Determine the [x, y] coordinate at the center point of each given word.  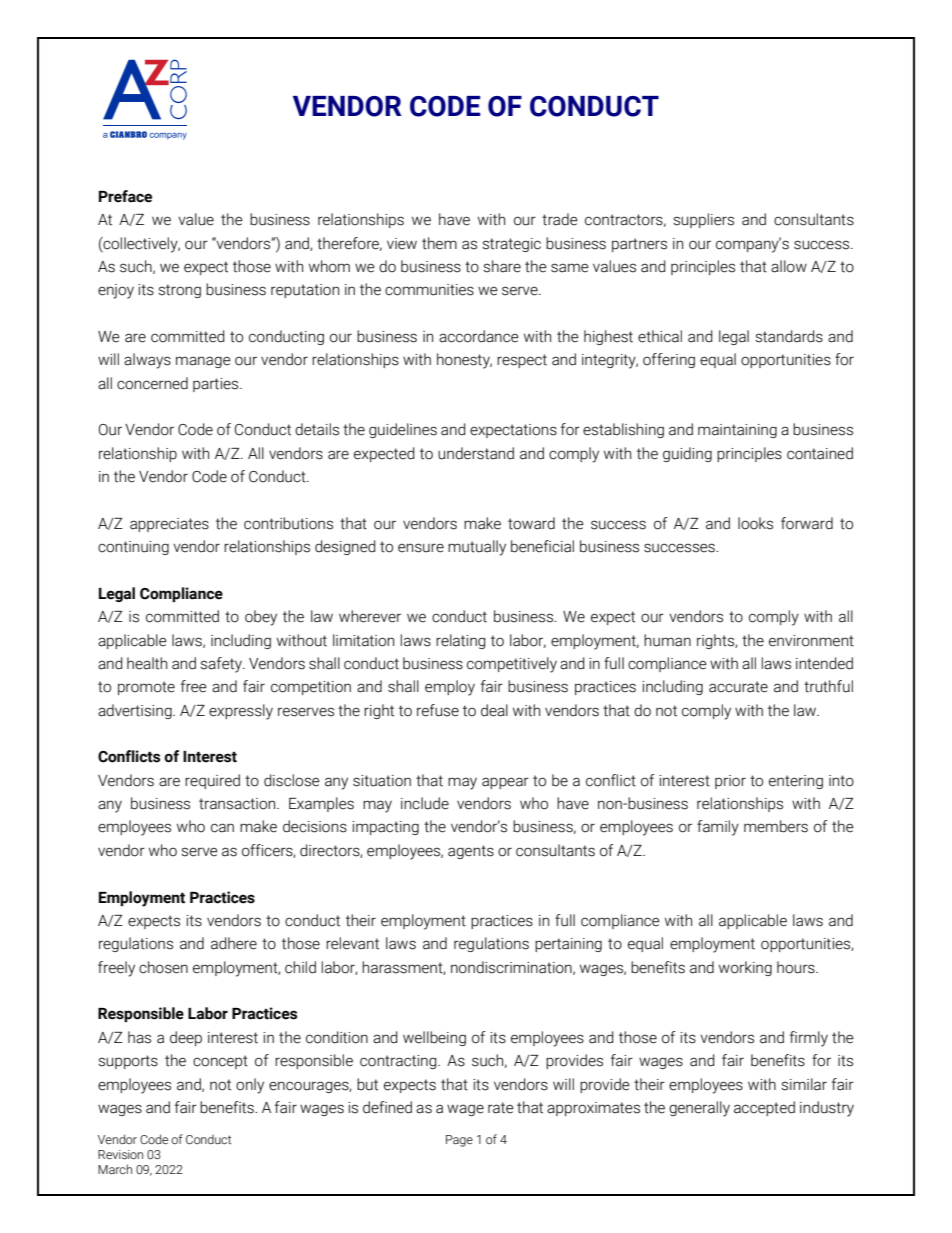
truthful [828, 686]
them [439, 243]
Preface [125, 196]
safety [222, 665]
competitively [512, 665]
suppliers [703, 220]
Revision [120, 1155]
